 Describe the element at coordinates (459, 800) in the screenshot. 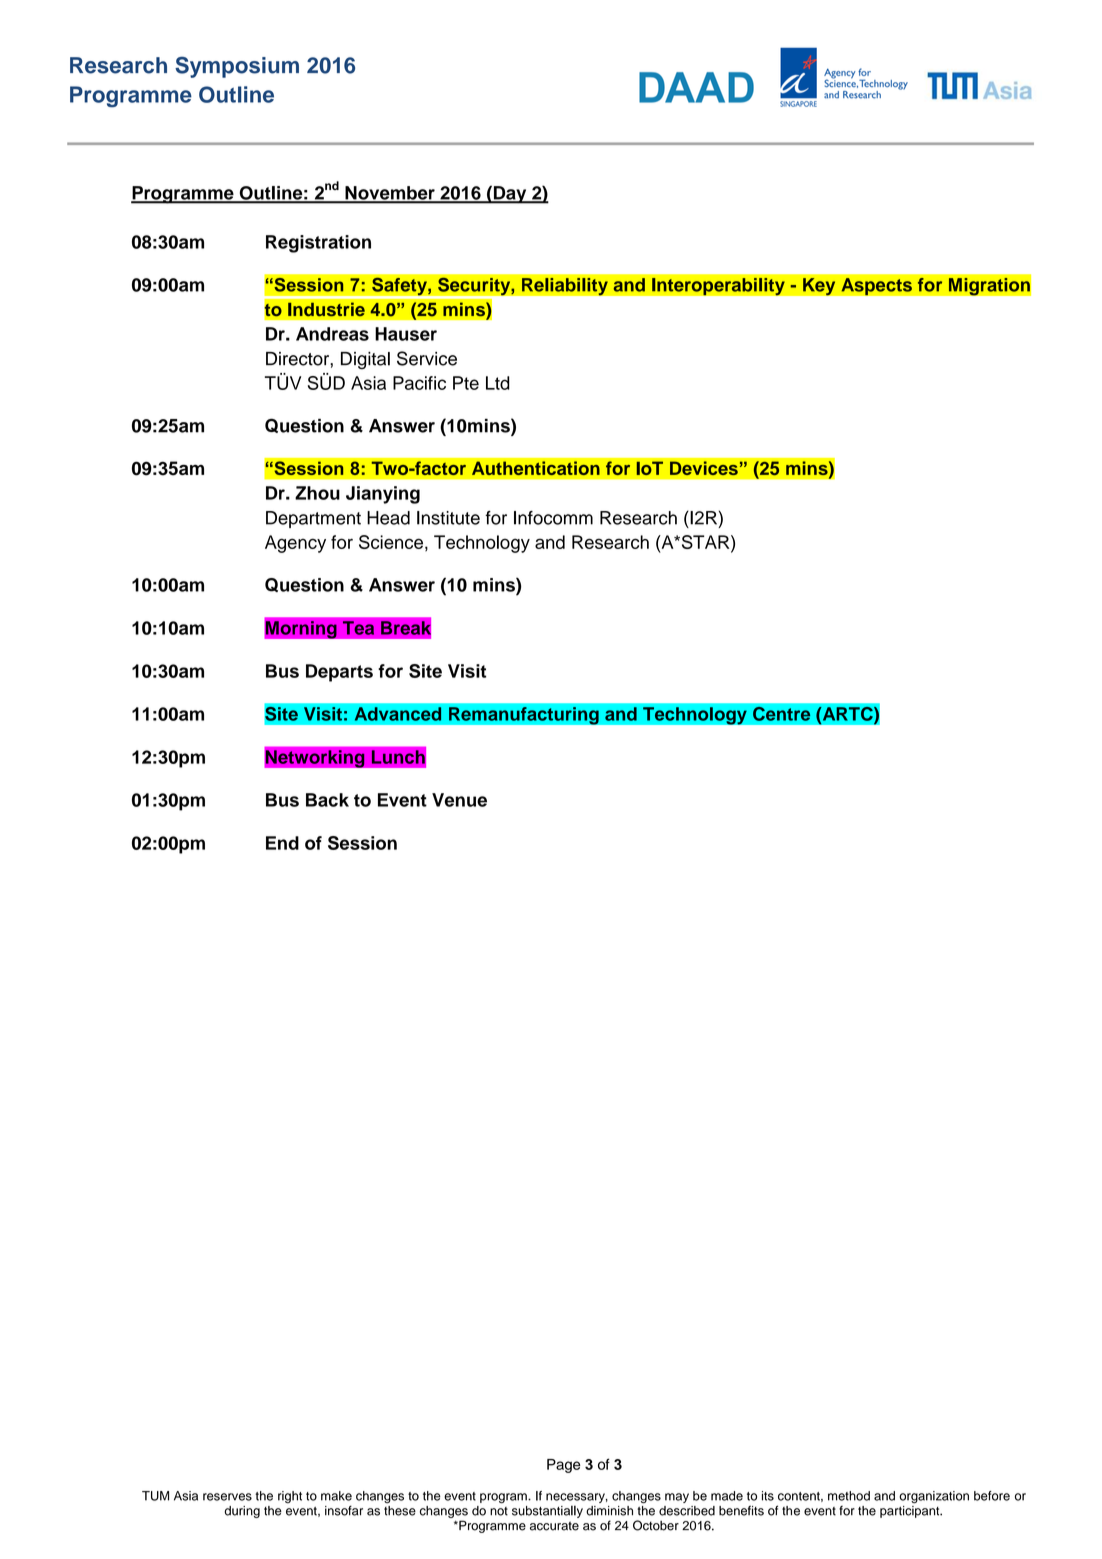

I see `Venue` at that location.
